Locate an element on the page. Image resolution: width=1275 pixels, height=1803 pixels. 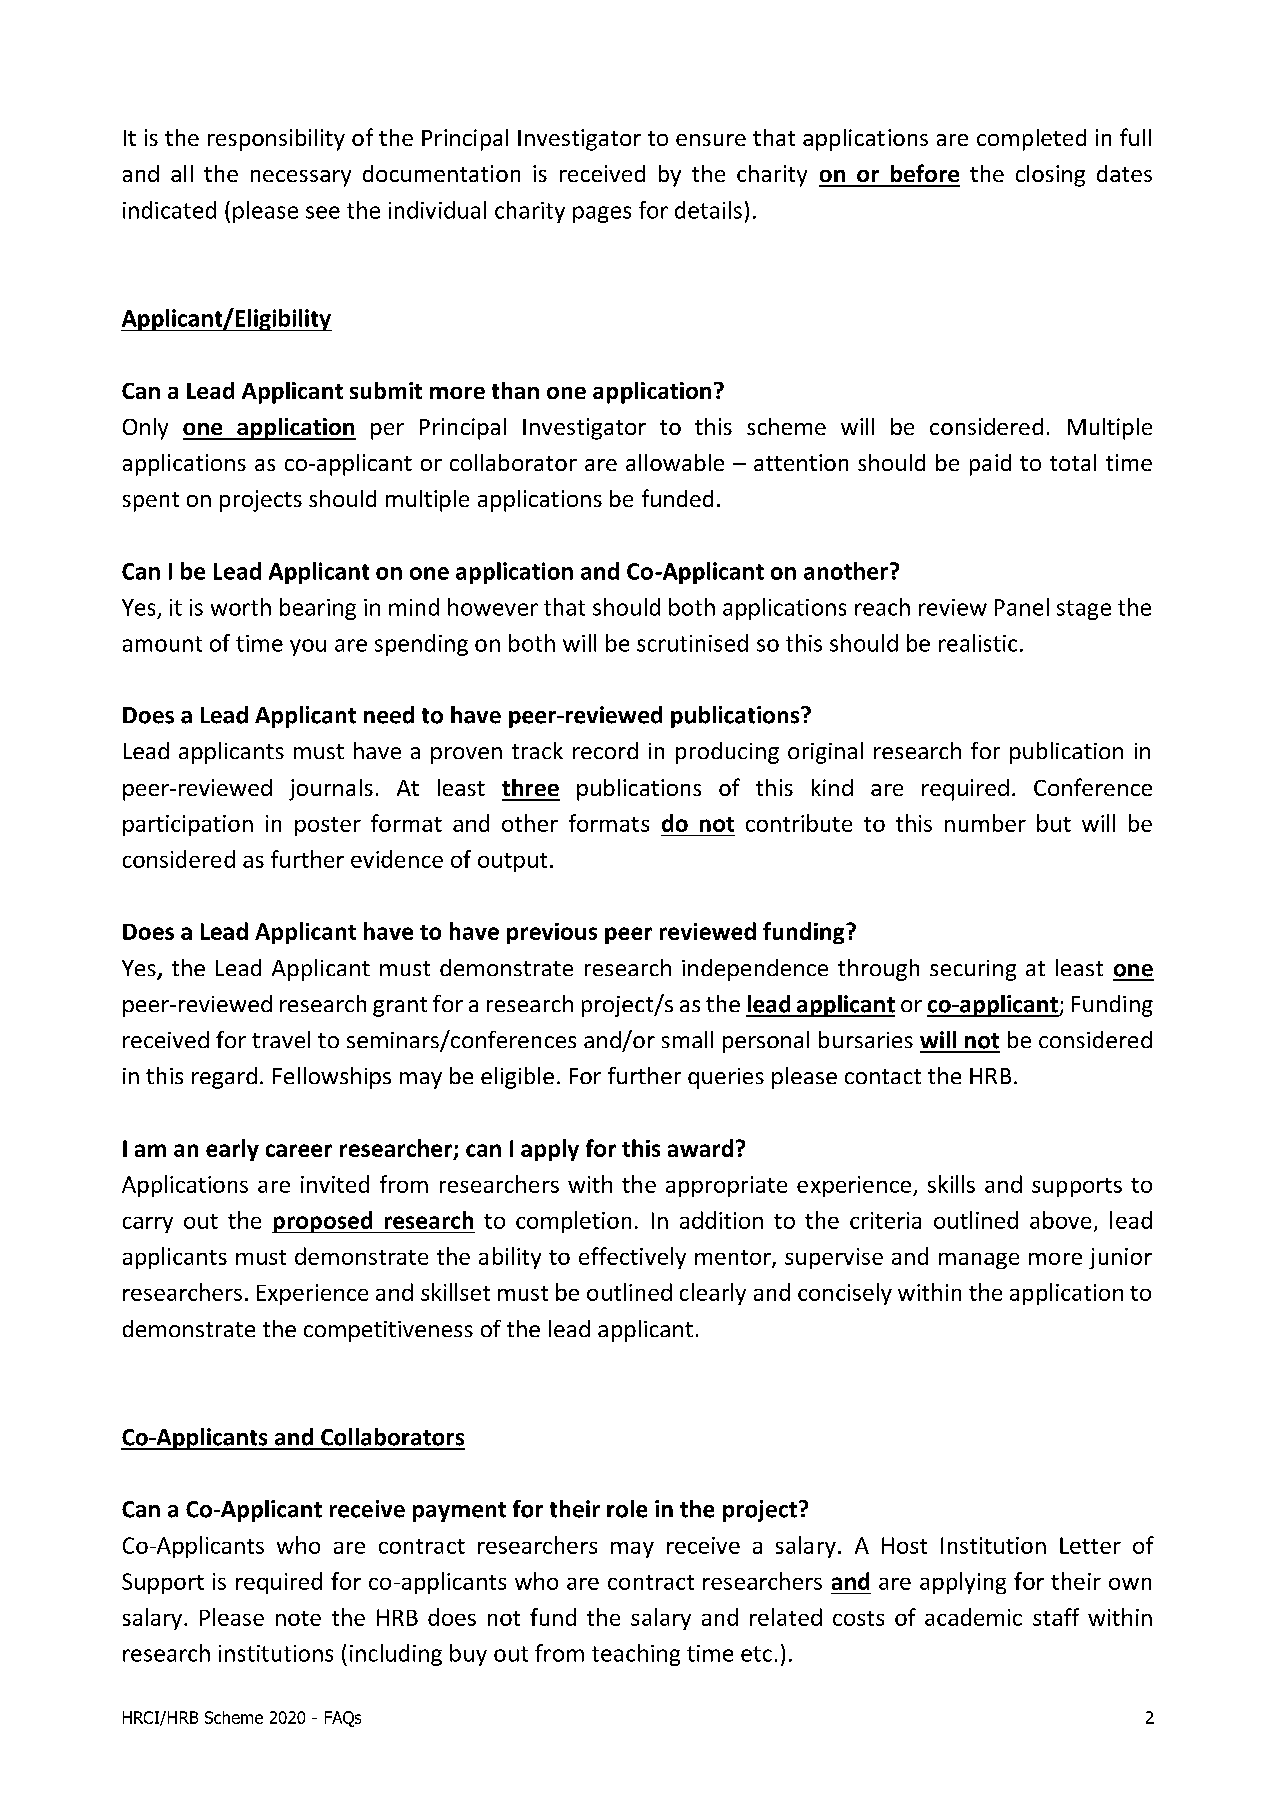
record is located at coordinates (605, 750).
